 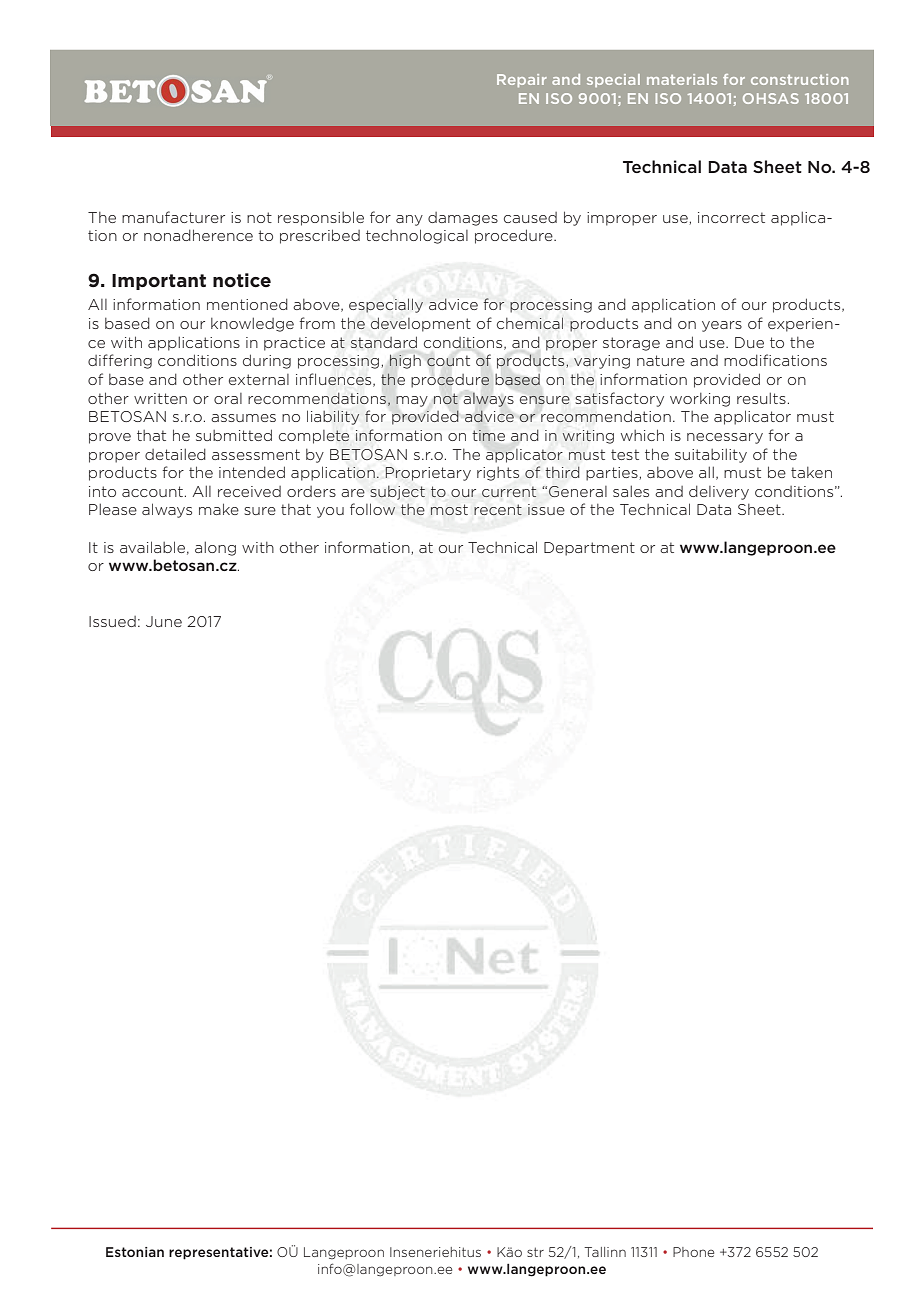 I want to click on Tallinn, so click(x=605, y=1252).
